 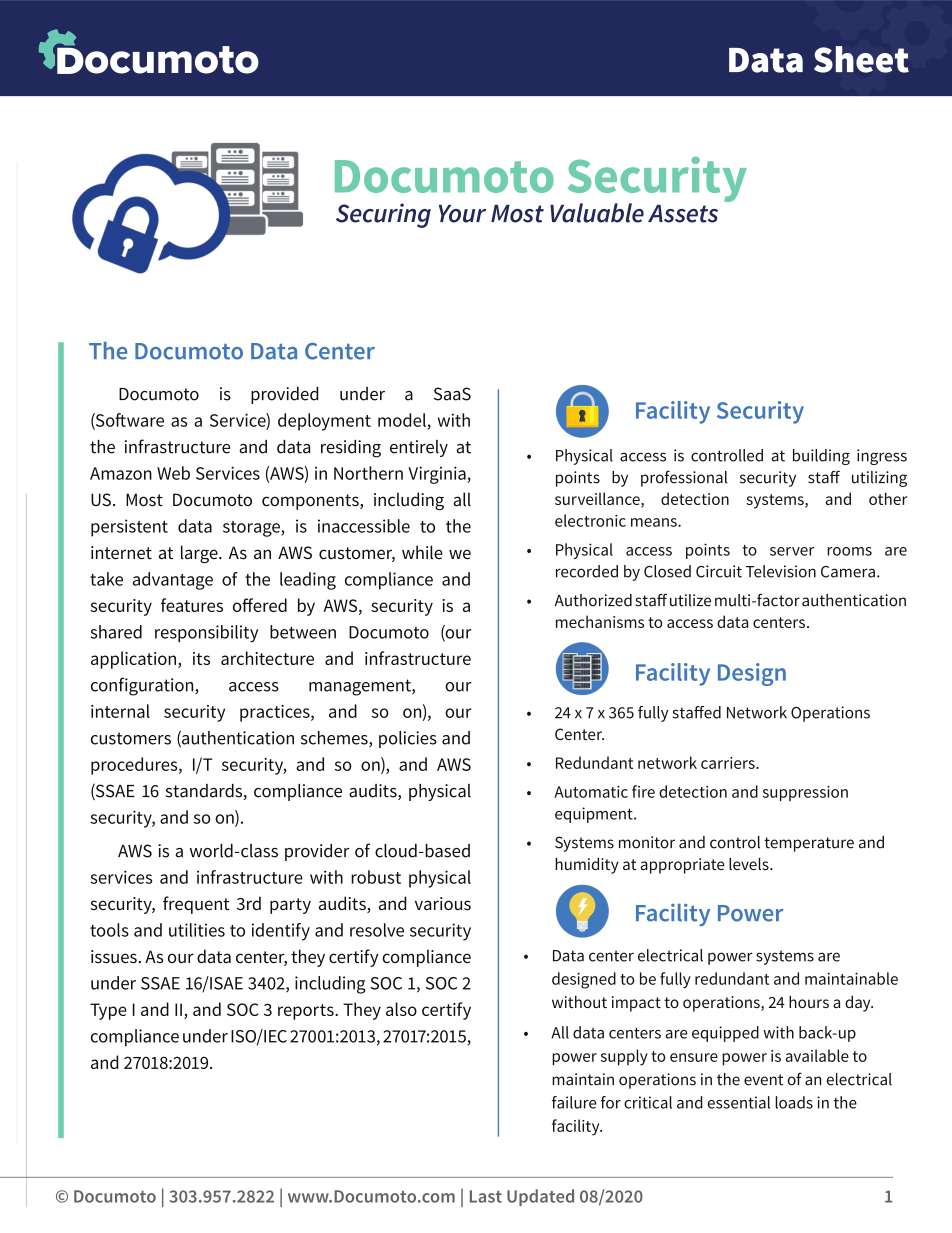 What do you see at coordinates (383, 215) in the screenshot?
I see `Securing` at bounding box center [383, 215].
